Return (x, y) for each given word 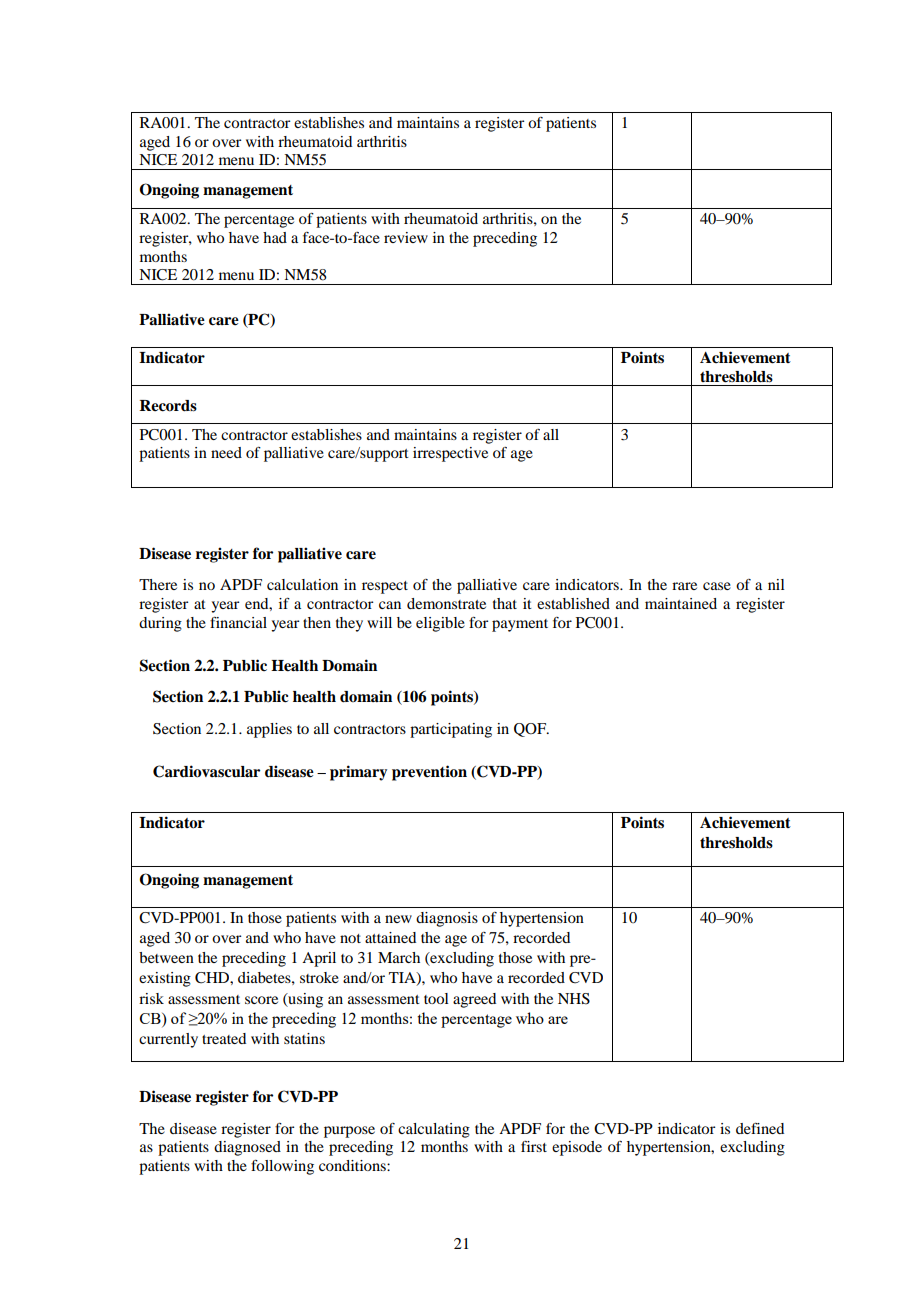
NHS (574, 999)
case (717, 586)
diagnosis (447, 919)
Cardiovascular (206, 771)
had (275, 237)
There (158, 584)
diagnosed (247, 1148)
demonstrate (446, 603)
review (406, 237)
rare (684, 586)
